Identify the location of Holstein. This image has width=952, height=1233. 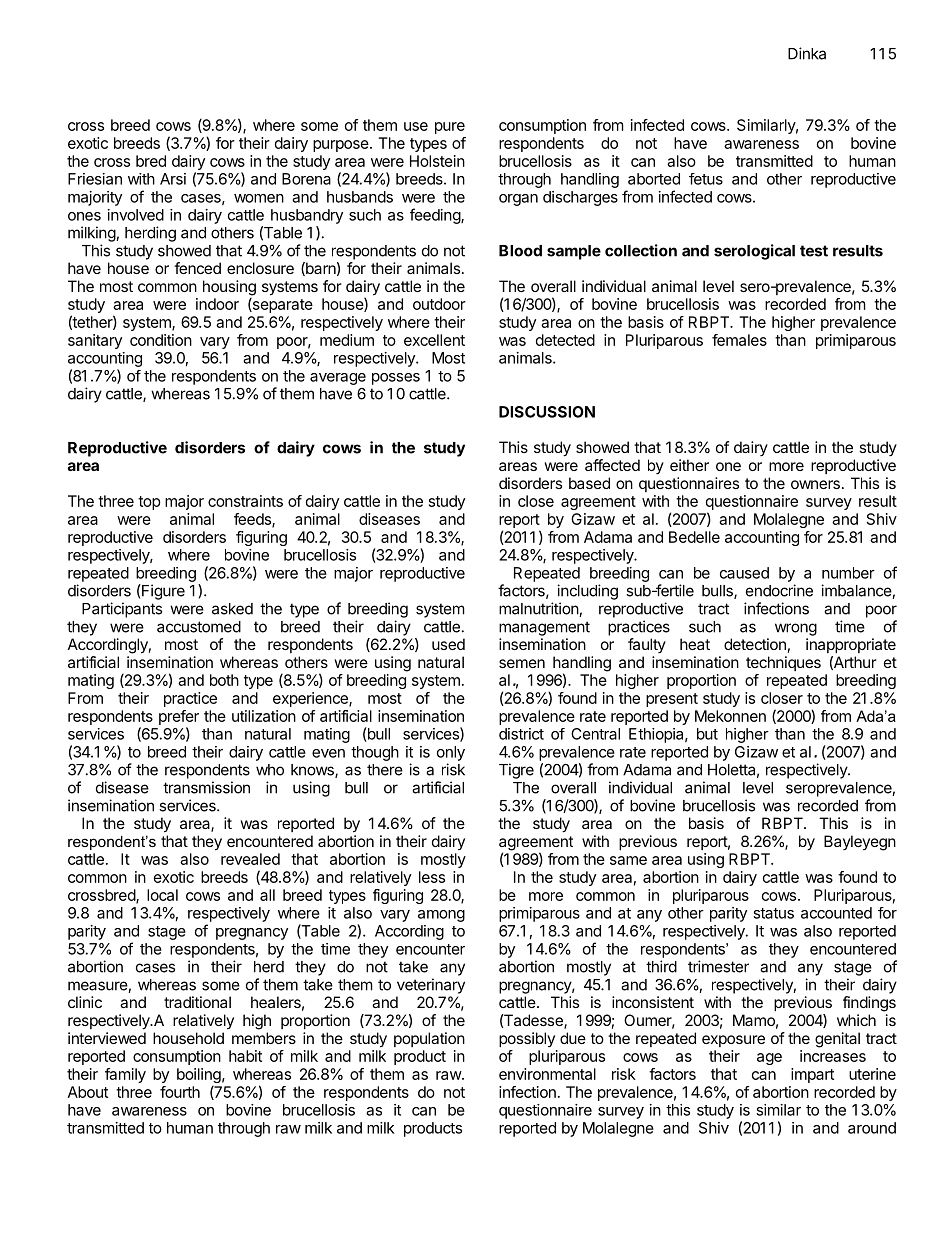
(437, 161).
